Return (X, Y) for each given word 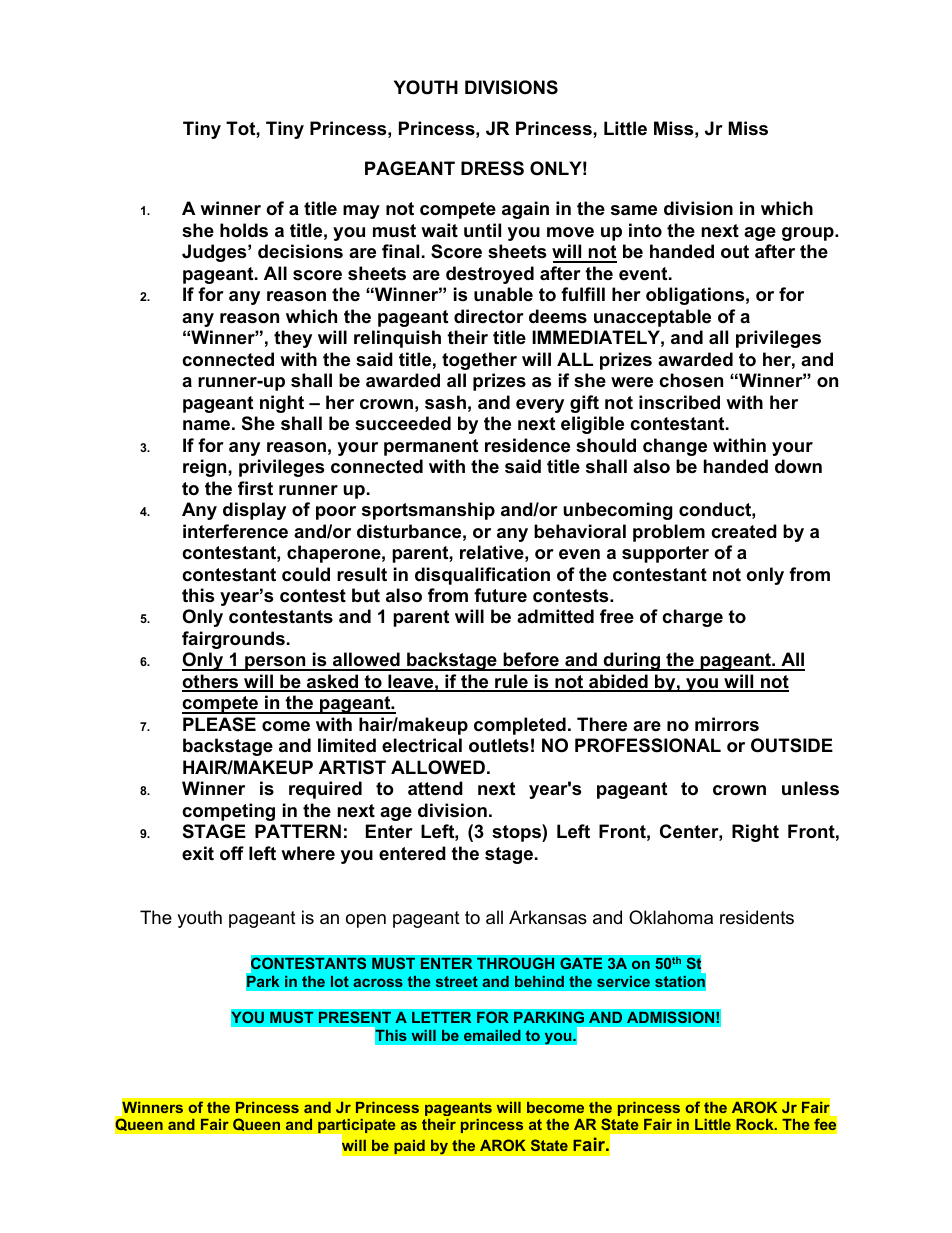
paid (409, 1147)
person (275, 663)
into (645, 230)
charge (692, 618)
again (525, 210)
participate (356, 1128)
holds (244, 230)
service (623, 981)
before (531, 661)
